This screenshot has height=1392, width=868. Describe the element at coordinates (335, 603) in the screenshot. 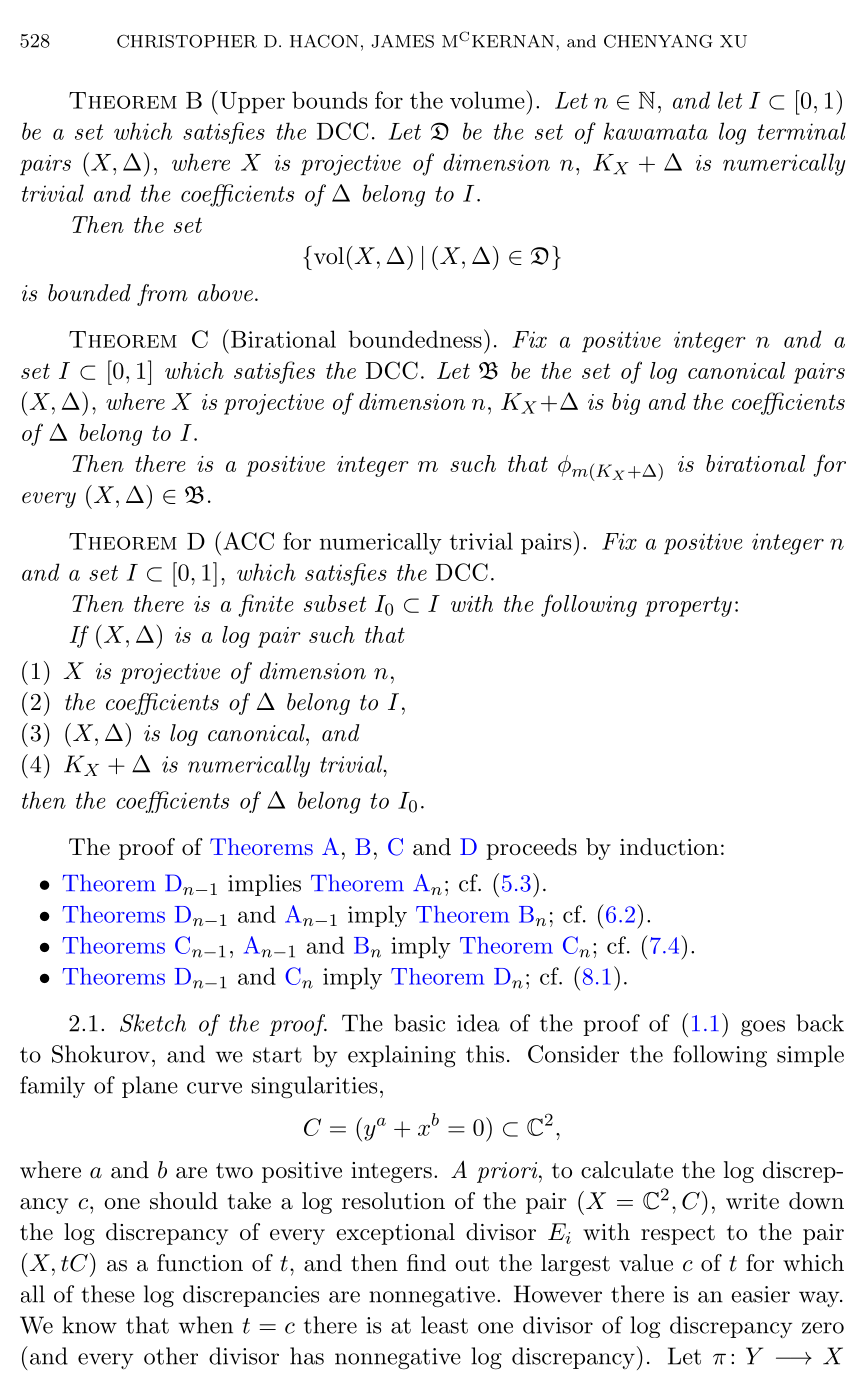

I see `subset` at that location.
